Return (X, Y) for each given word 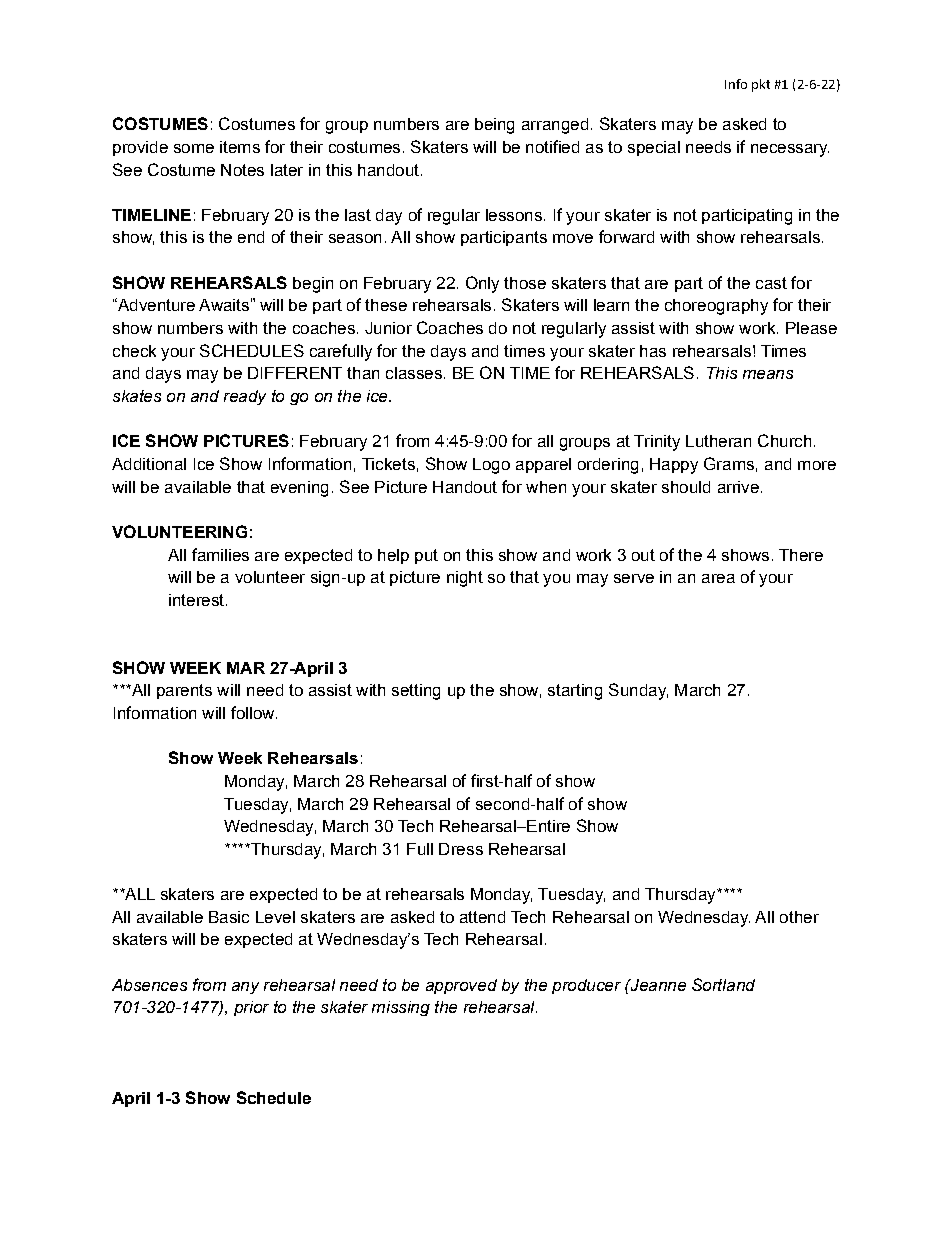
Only (482, 284)
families (220, 554)
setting (416, 692)
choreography (716, 307)
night (465, 579)
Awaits (224, 305)
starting (575, 692)
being (494, 126)
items (240, 147)
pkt (761, 85)
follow (254, 712)
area (718, 578)
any (245, 988)
